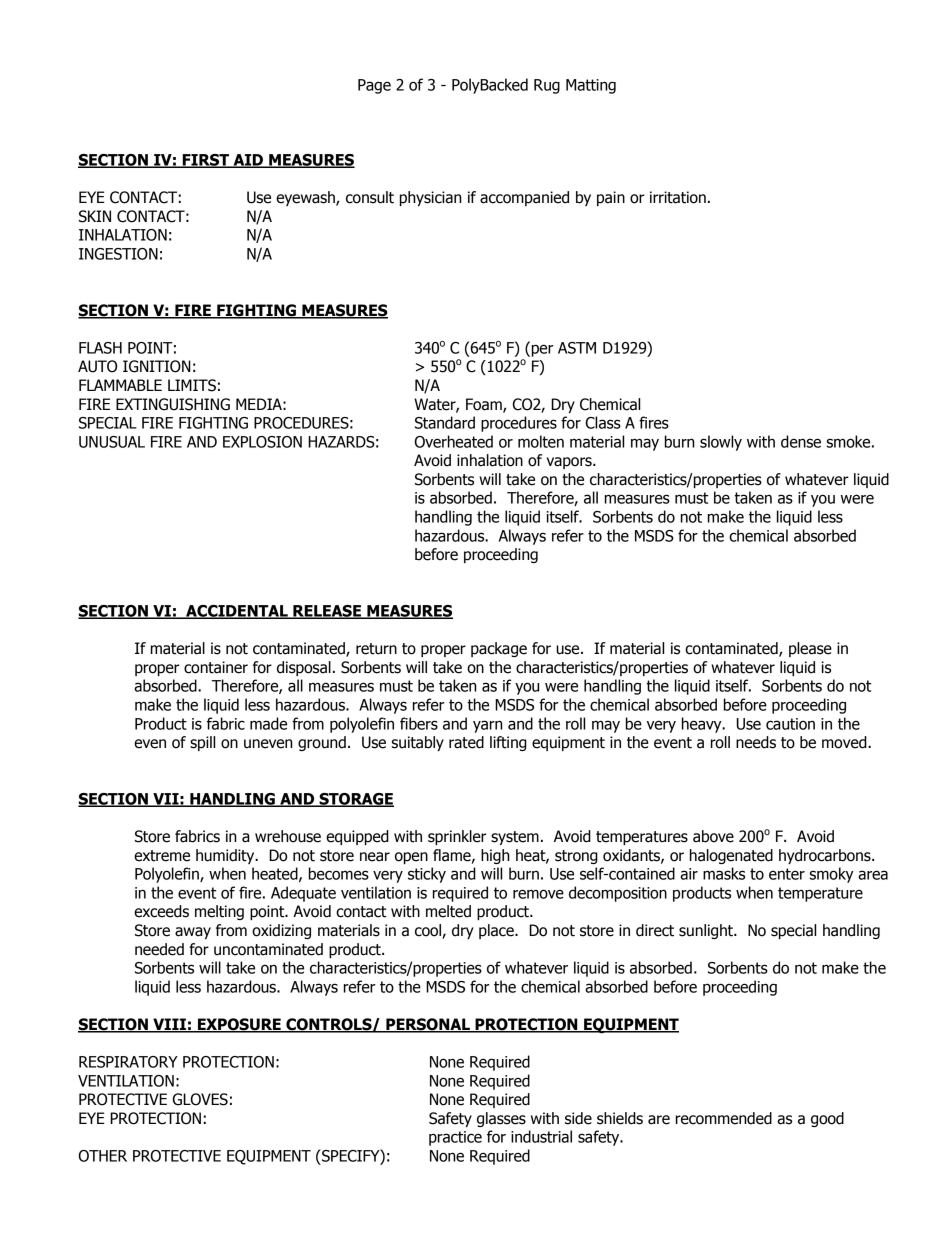  I want to click on Rug, so click(547, 86).
